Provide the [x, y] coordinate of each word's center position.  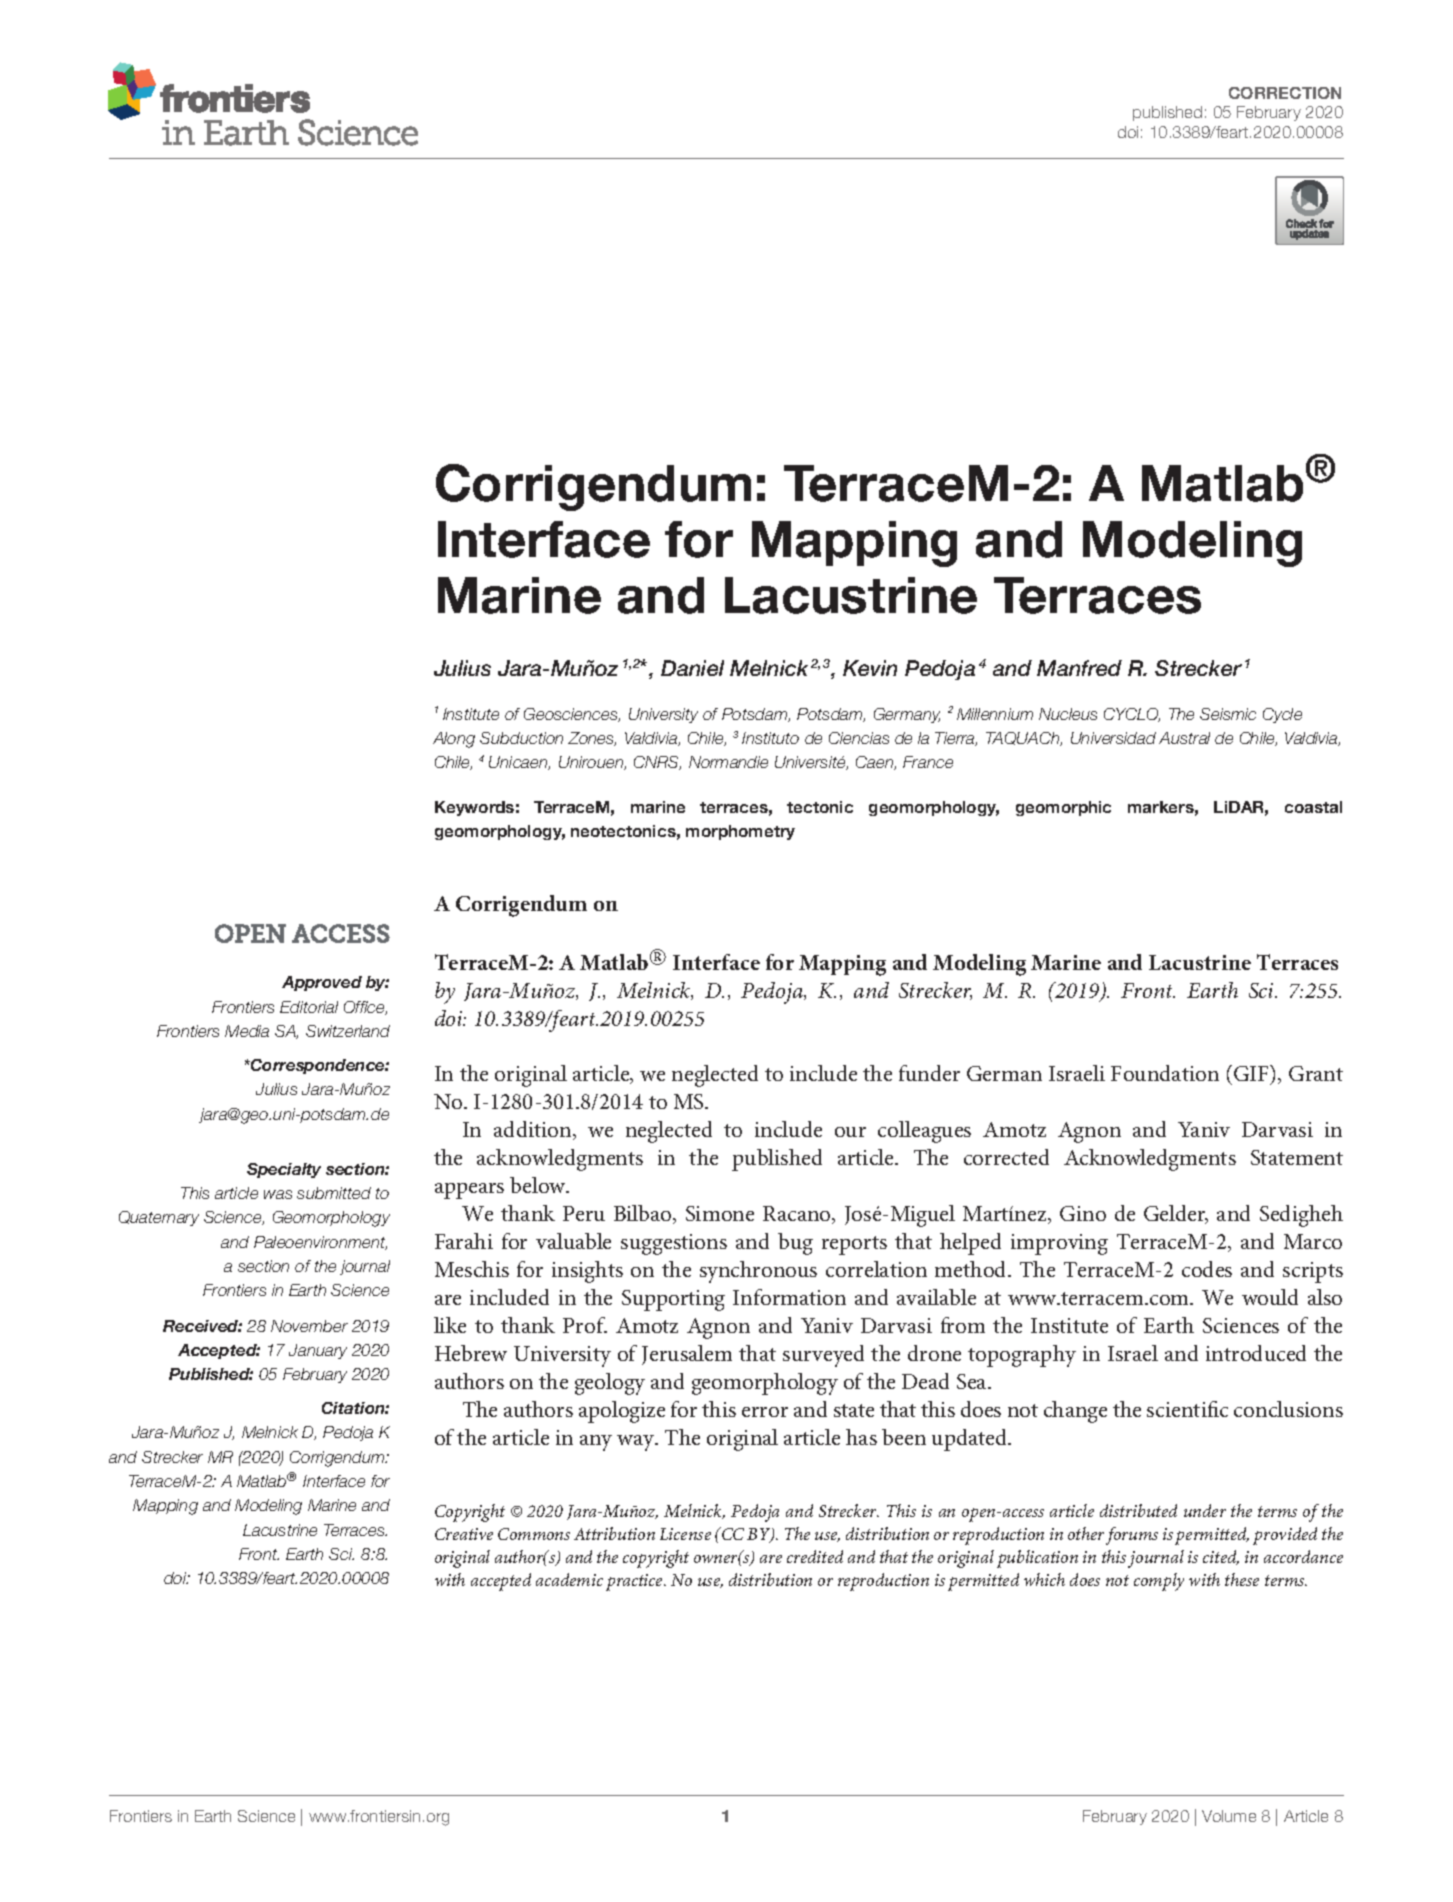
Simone [720, 1213]
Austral [1184, 738]
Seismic [1228, 714]
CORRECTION [1285, 93]
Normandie [728, 762]
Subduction [521, 738]
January [318, 1351]
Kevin [870, 668]
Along [454, 740]
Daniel [692, 668]
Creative [464, 1534]
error [765, 1412]
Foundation [1165, 1073]
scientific [1187, 1409]
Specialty [284, 1170]
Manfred [1079, 668]
